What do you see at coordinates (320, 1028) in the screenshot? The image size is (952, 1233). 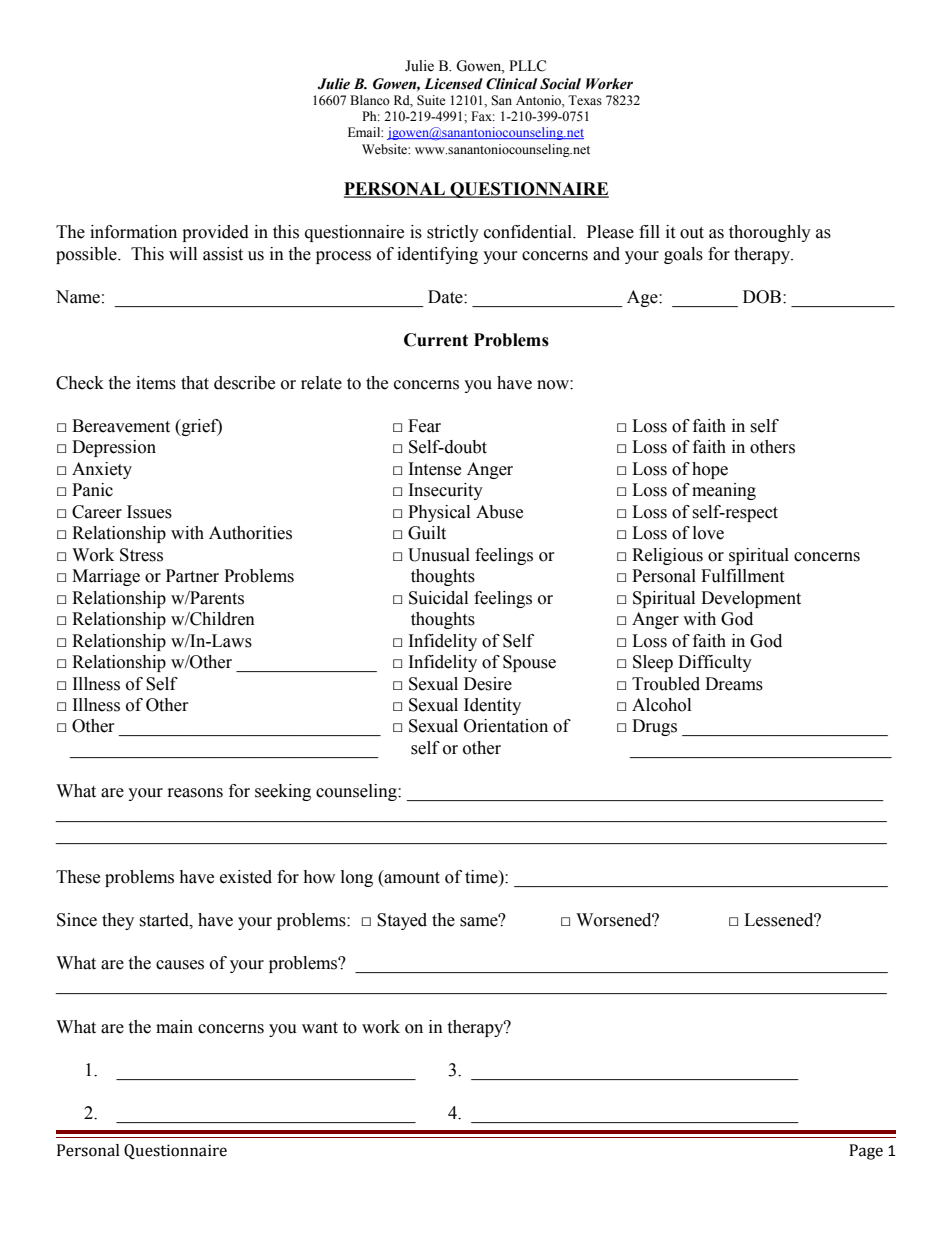 I see `want` at bounding box center [320, 1028].
